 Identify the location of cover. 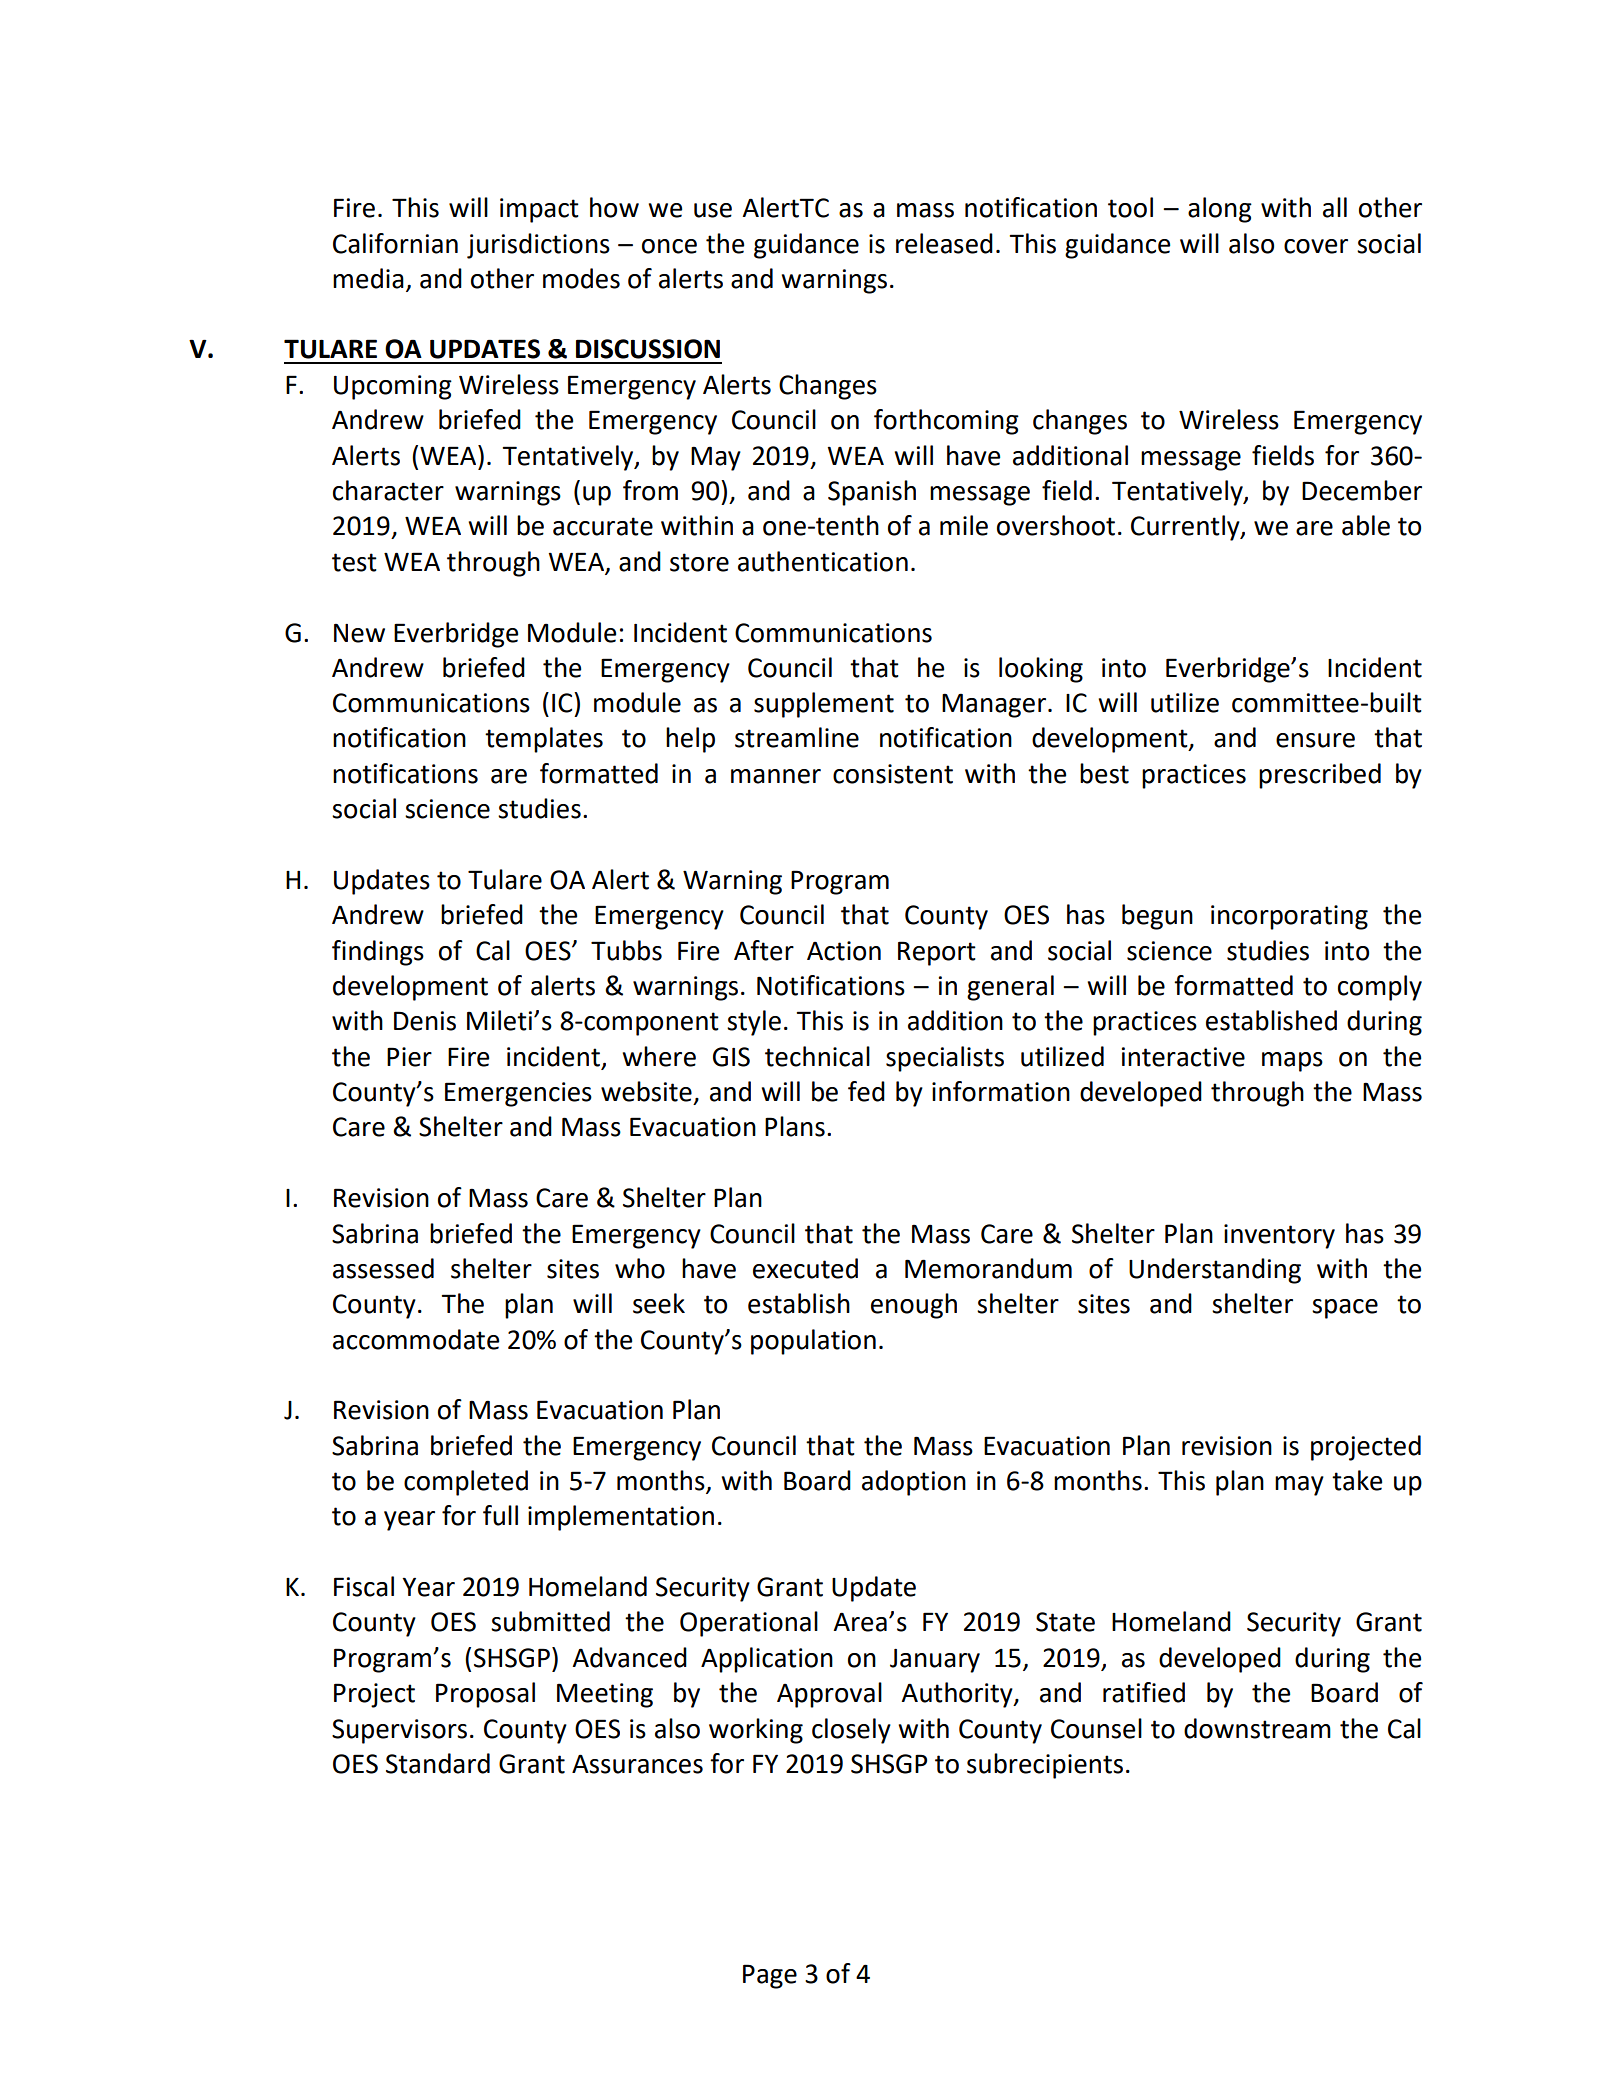
(1316, 246).
